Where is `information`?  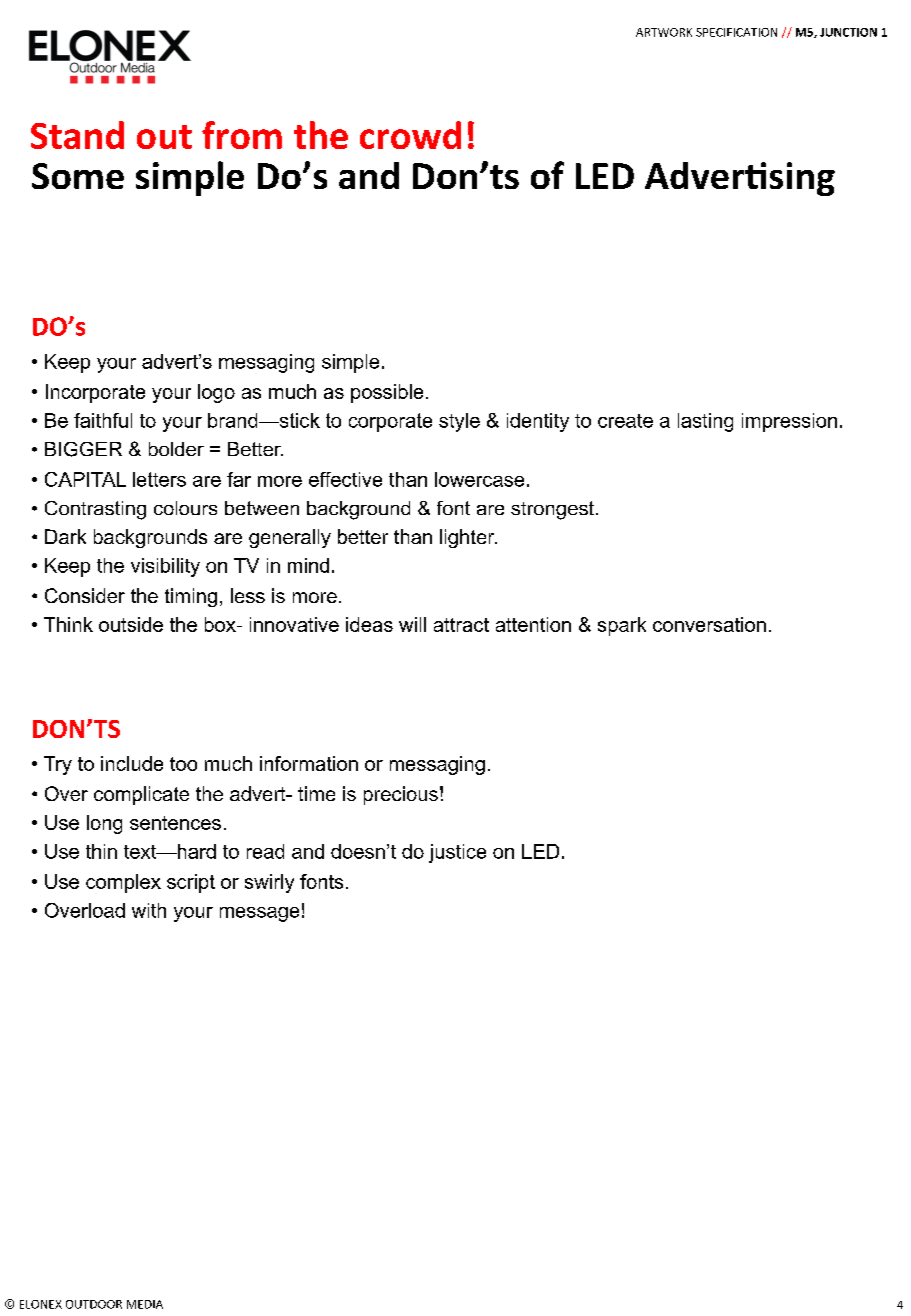
information is located at coordinates (309, 763).
